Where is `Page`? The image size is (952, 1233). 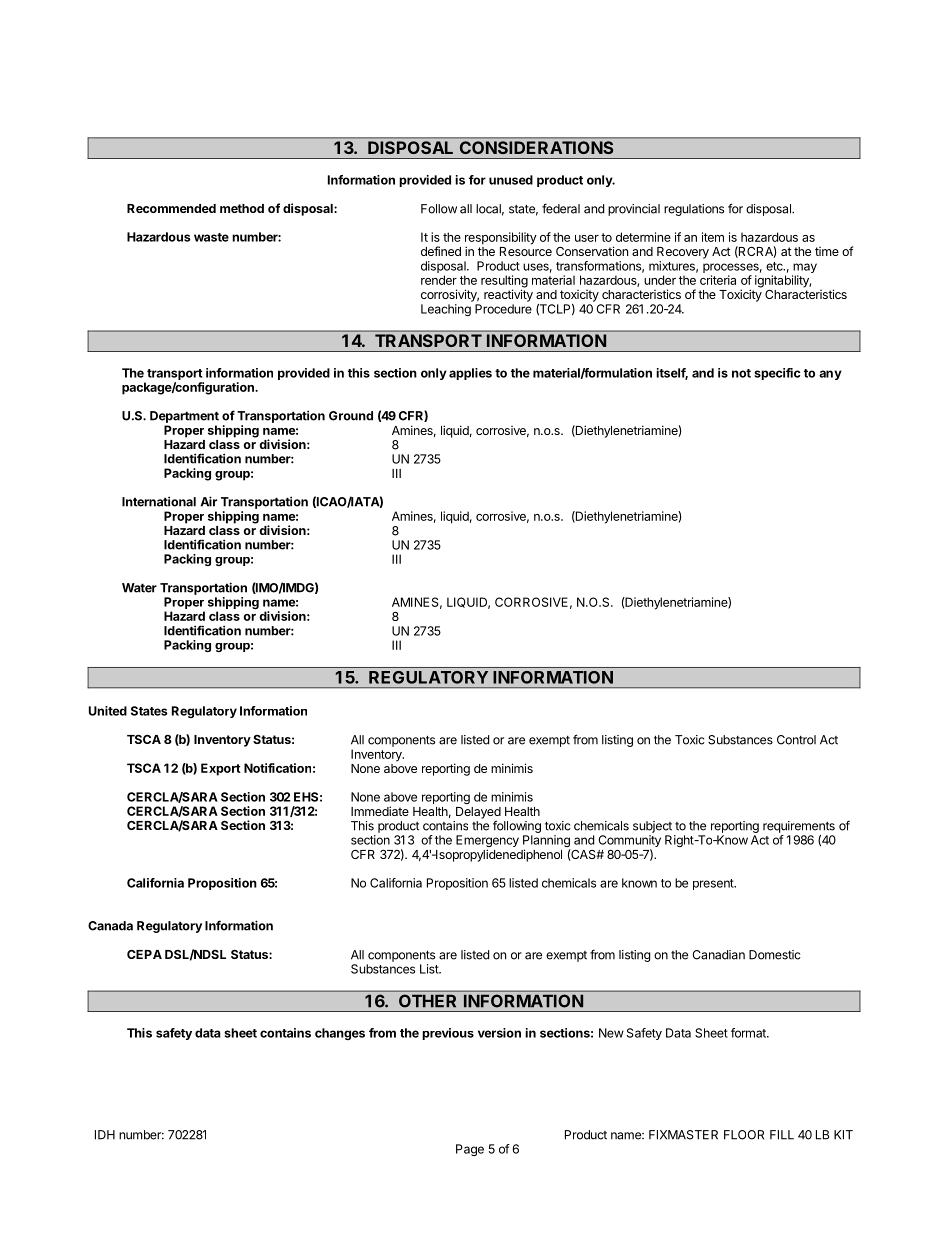 Page is located at coordinates (470, 1150).
